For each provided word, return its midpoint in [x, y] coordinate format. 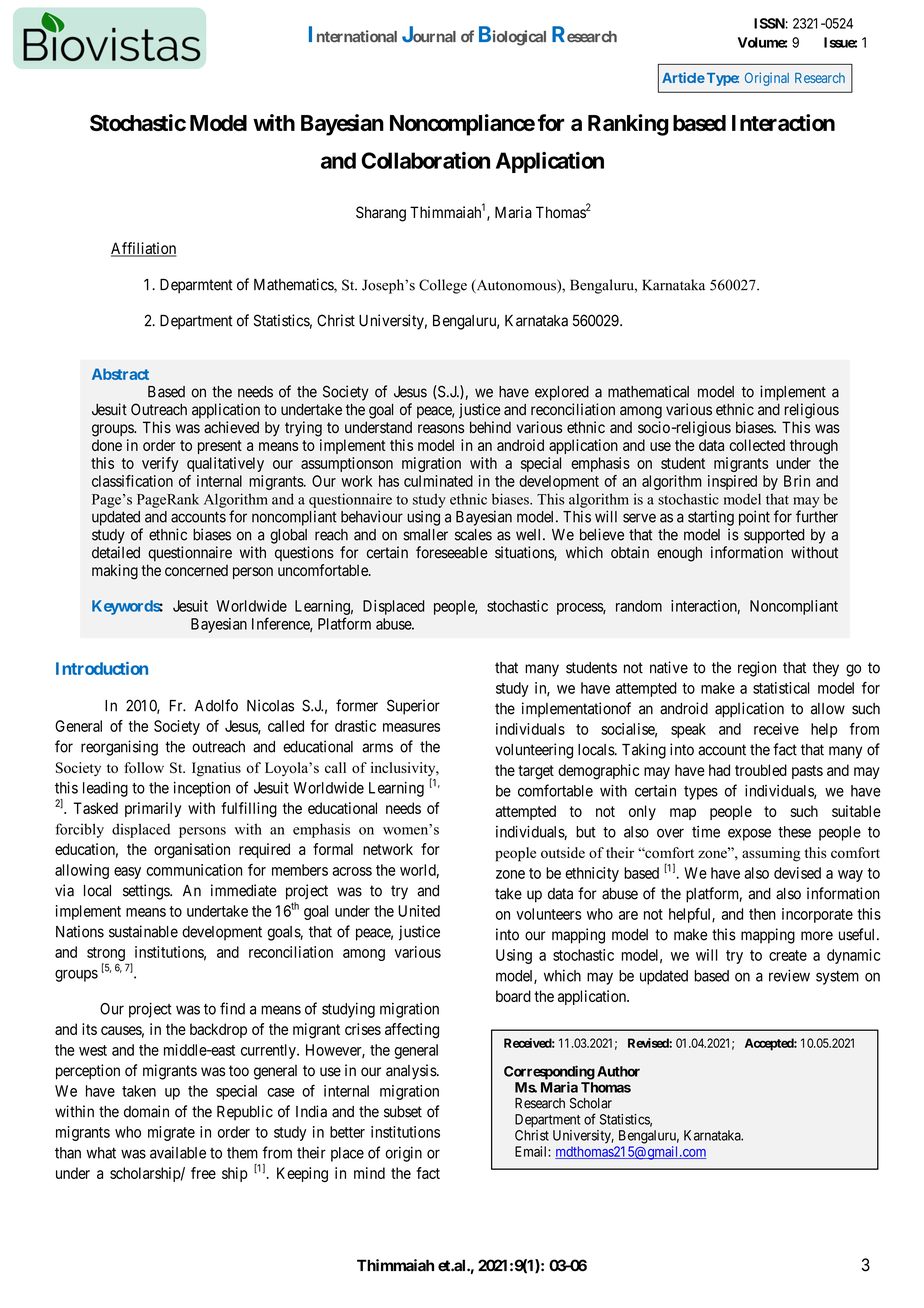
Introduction [102, 668]
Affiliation [143, 249]
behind [490, 427]
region [757, 669]
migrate [171, 1133]
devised [797, 873]
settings [147, 892]
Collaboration [425, 160]
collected [757, 445]
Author [618, 1071]
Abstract [120, 374]
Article [683, 77]
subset [403, 1112]
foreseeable [452, 552]
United [419, 911]
